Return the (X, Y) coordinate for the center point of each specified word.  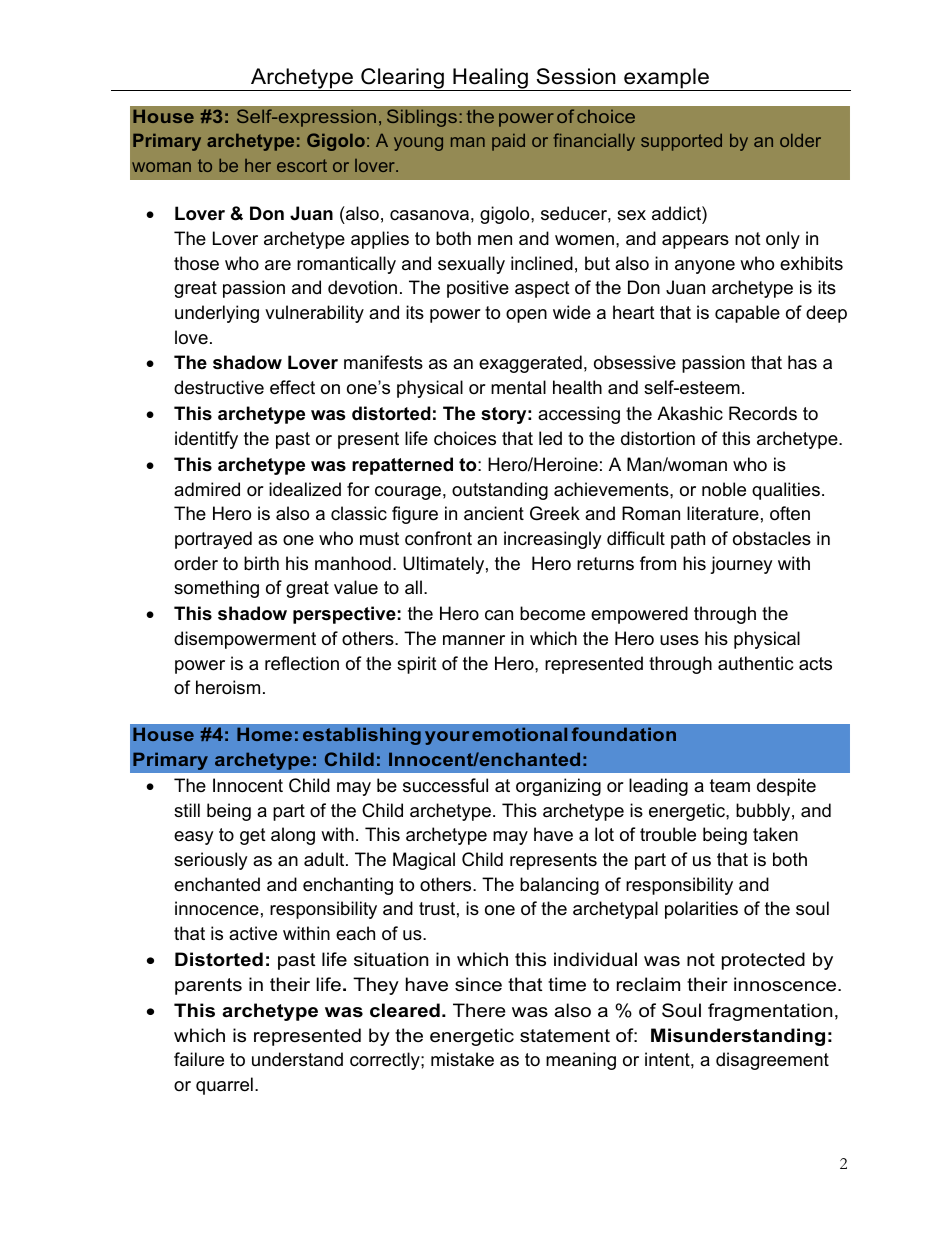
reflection (302, 663)
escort (302, 165)
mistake (462, 1059)
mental (518, 387)
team (730, 785)
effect (292, 387)
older (800, 140)
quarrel (224, 1086)
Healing (490, 79)
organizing (558, 787)
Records (763, 413)
